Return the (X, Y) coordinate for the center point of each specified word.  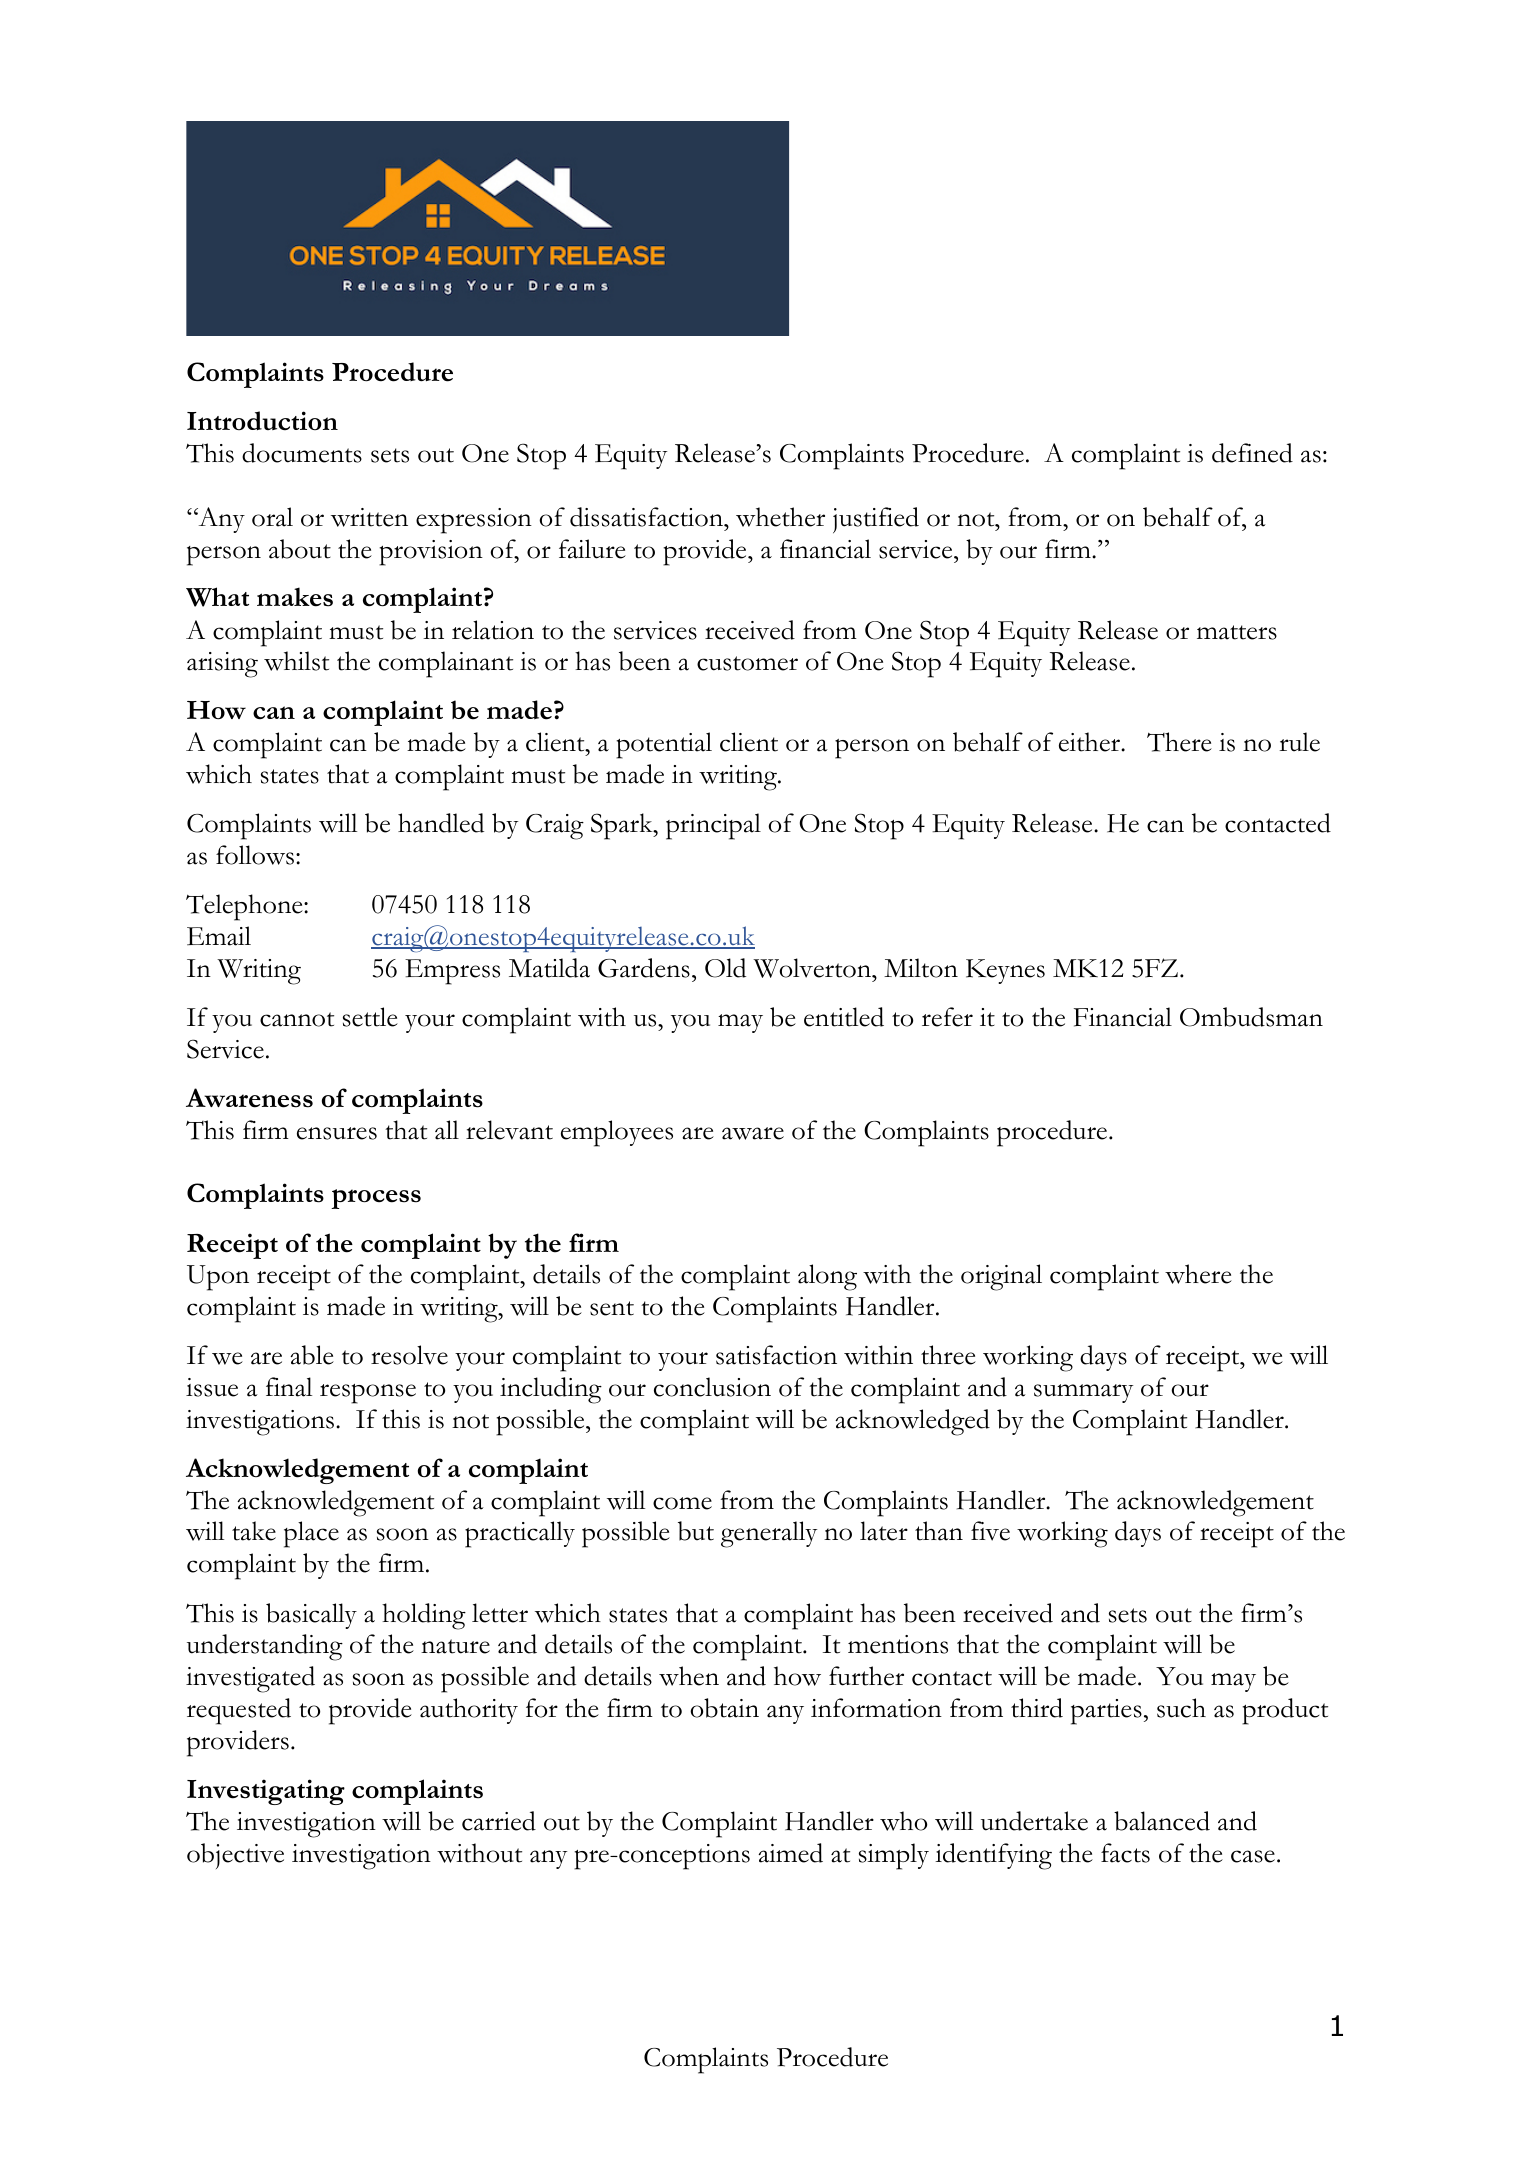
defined (1252, 453)
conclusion (712, 1387)
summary (1083, 1393)
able (312, 1355)
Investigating (266, 1792)
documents (302, 453)
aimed (790, 1853)
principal (713, 826)
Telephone (245, 907)
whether (780, 517)
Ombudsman (1251, 1017)
